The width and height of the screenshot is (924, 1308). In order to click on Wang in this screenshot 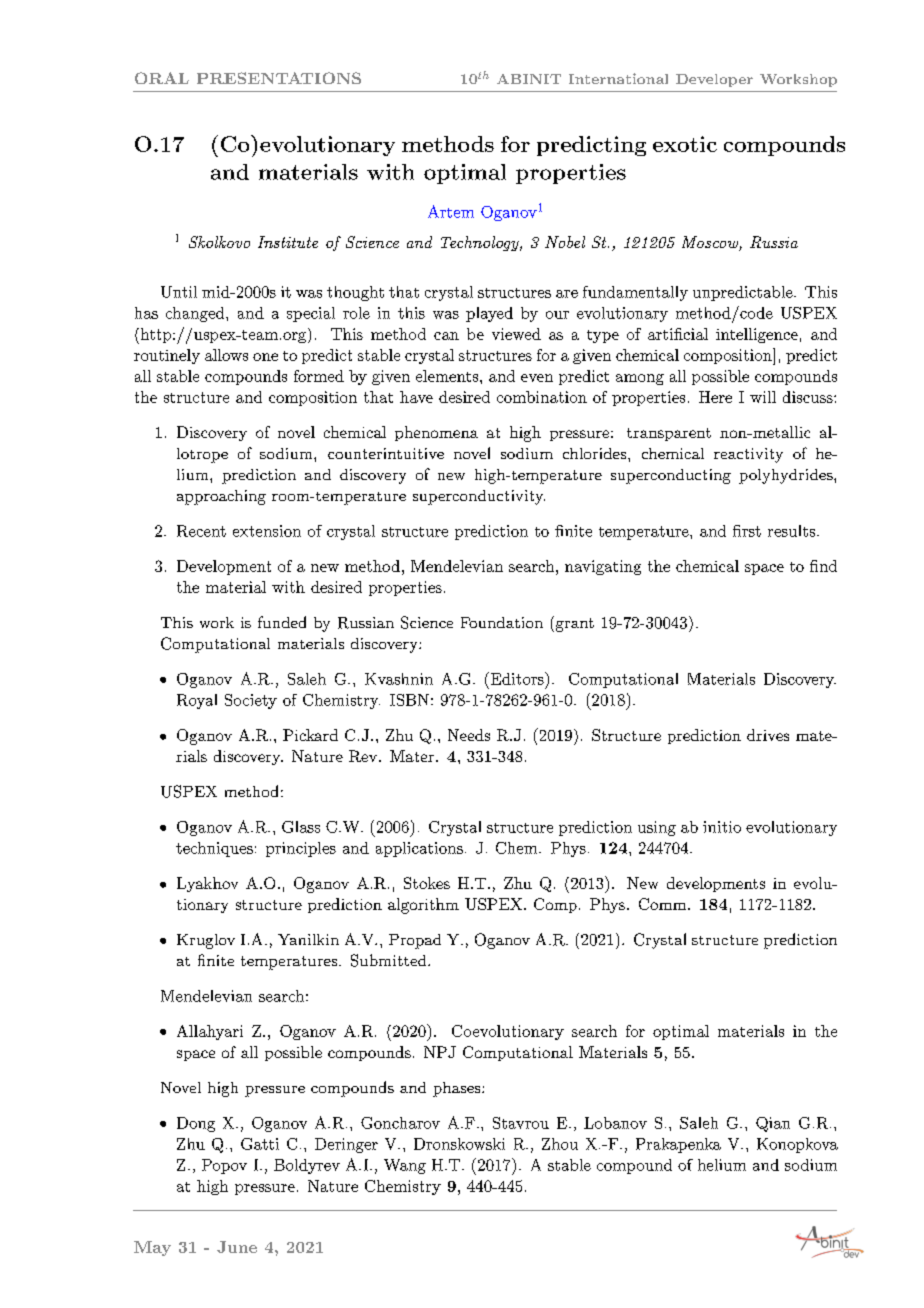, I will do `click(405, 1166)`.
